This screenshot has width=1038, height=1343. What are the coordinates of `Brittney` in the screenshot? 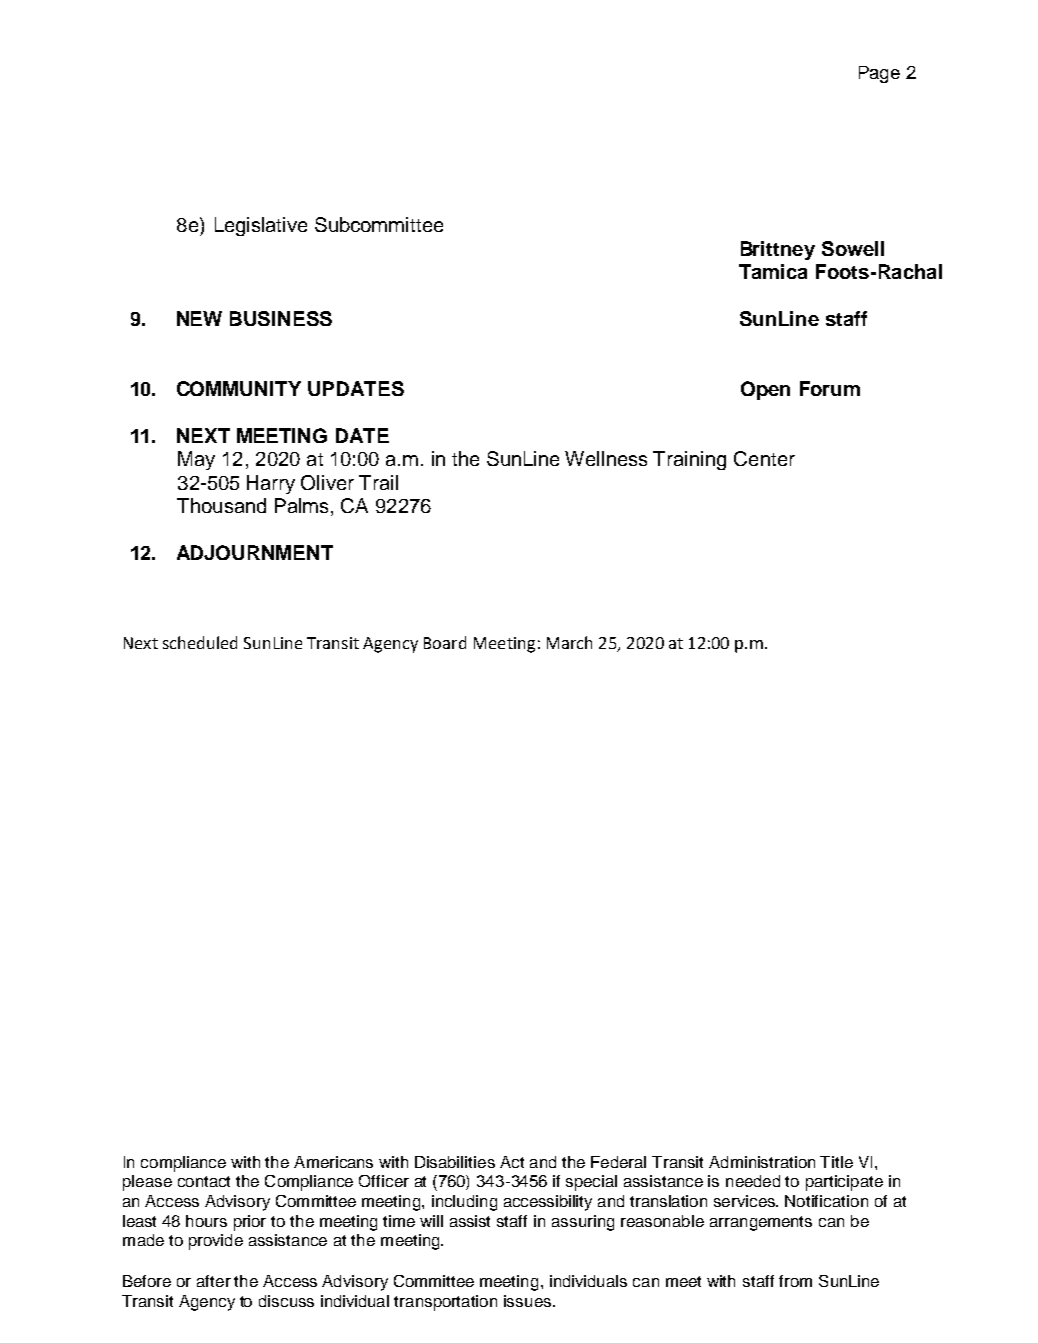 It's located at (778, 250).
